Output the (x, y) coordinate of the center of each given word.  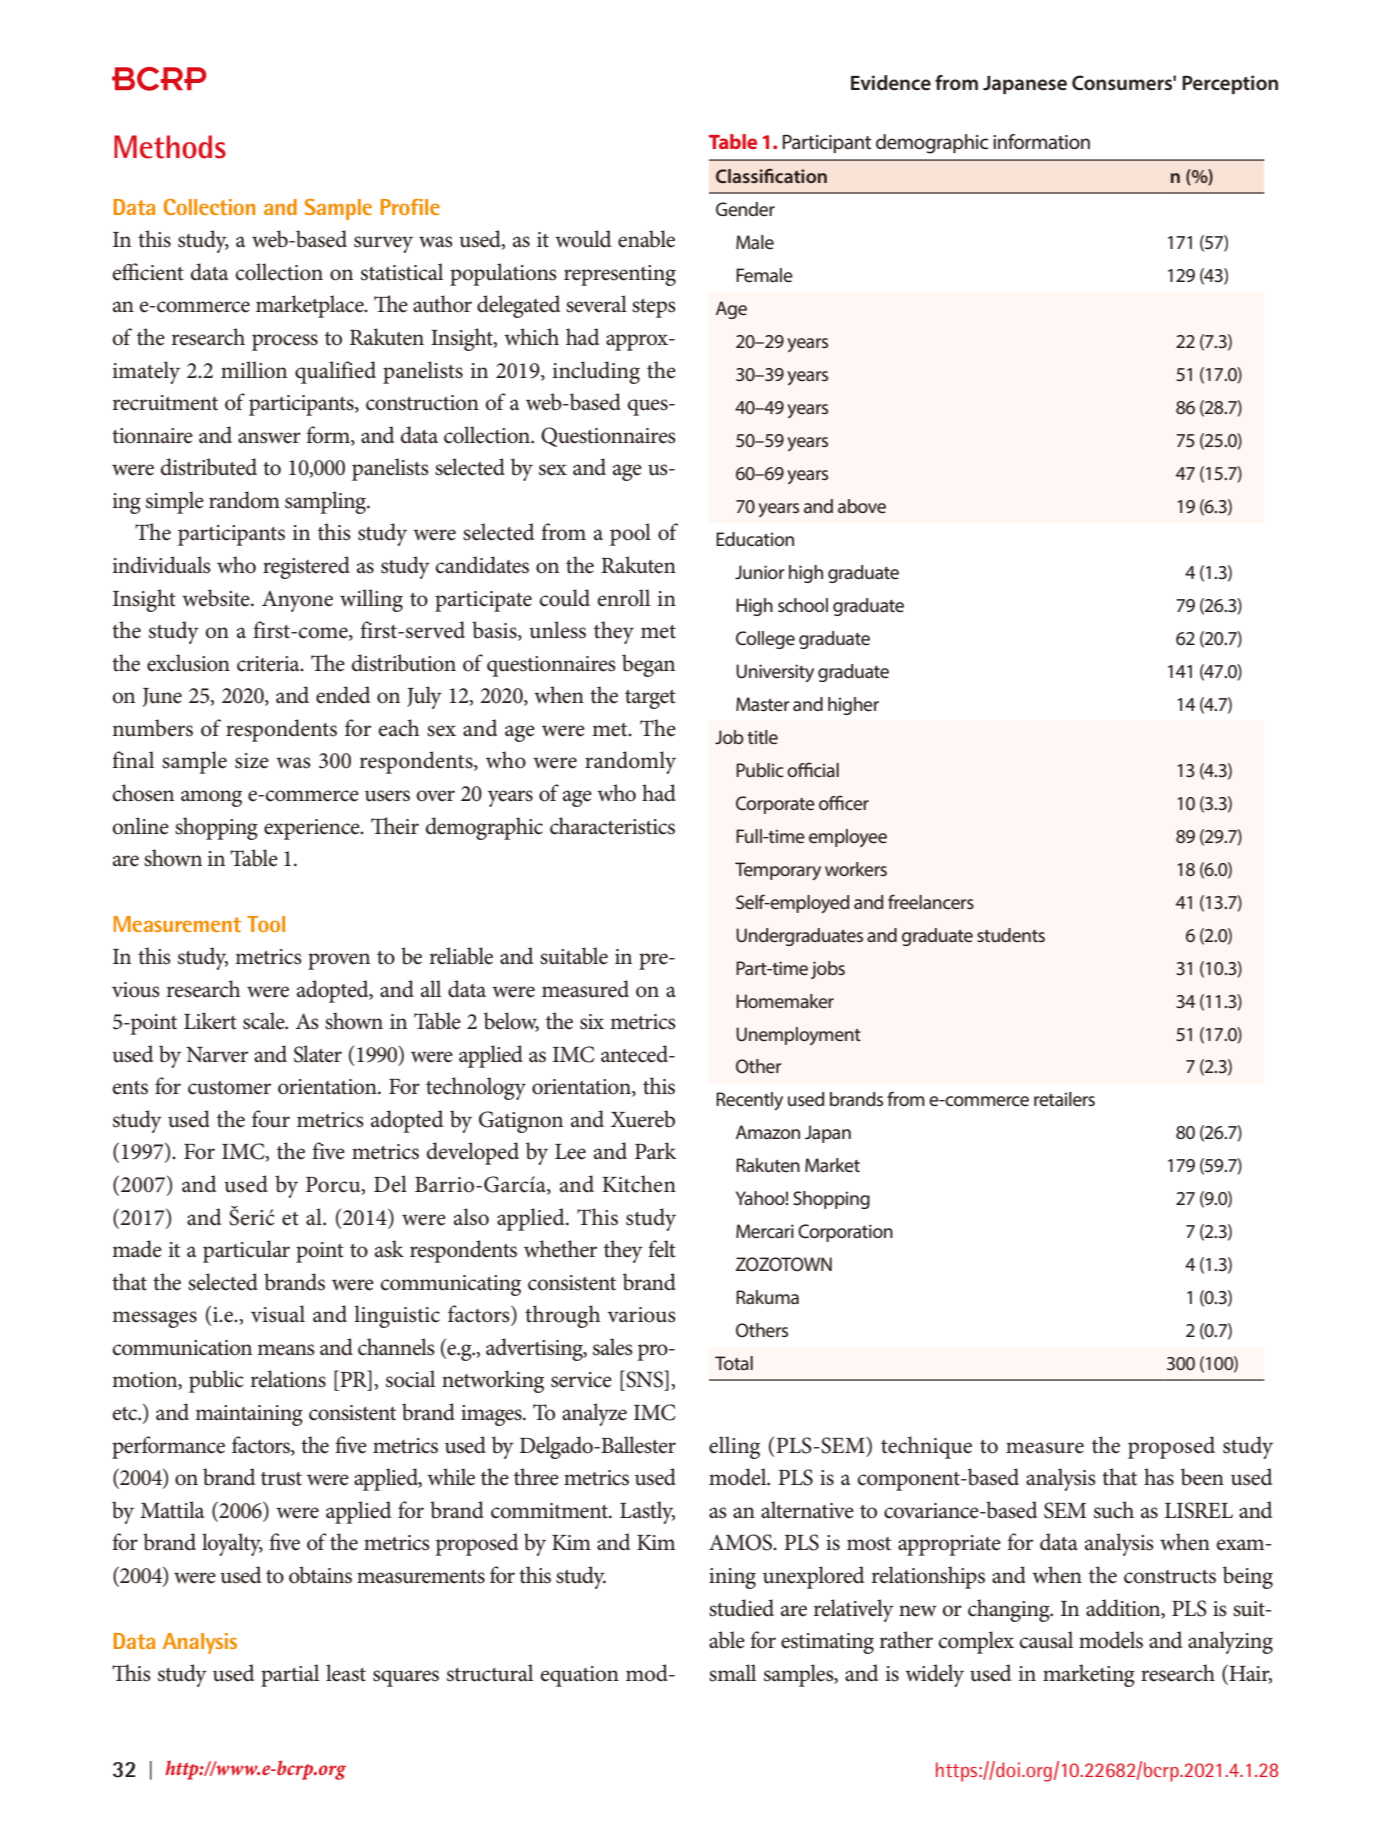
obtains (320, 1575)
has (1159, 1477)
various (641, 1315)
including (596, 372)
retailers (1064, 1099)
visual (278, 1314)
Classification (771, 175)
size (252, 761)
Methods (170, 147)
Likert (210, 1021)
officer (844, 802)
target (650, 699)
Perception (1230, 84)
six (592, 1022)
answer (269, 438)
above (862, 506)
